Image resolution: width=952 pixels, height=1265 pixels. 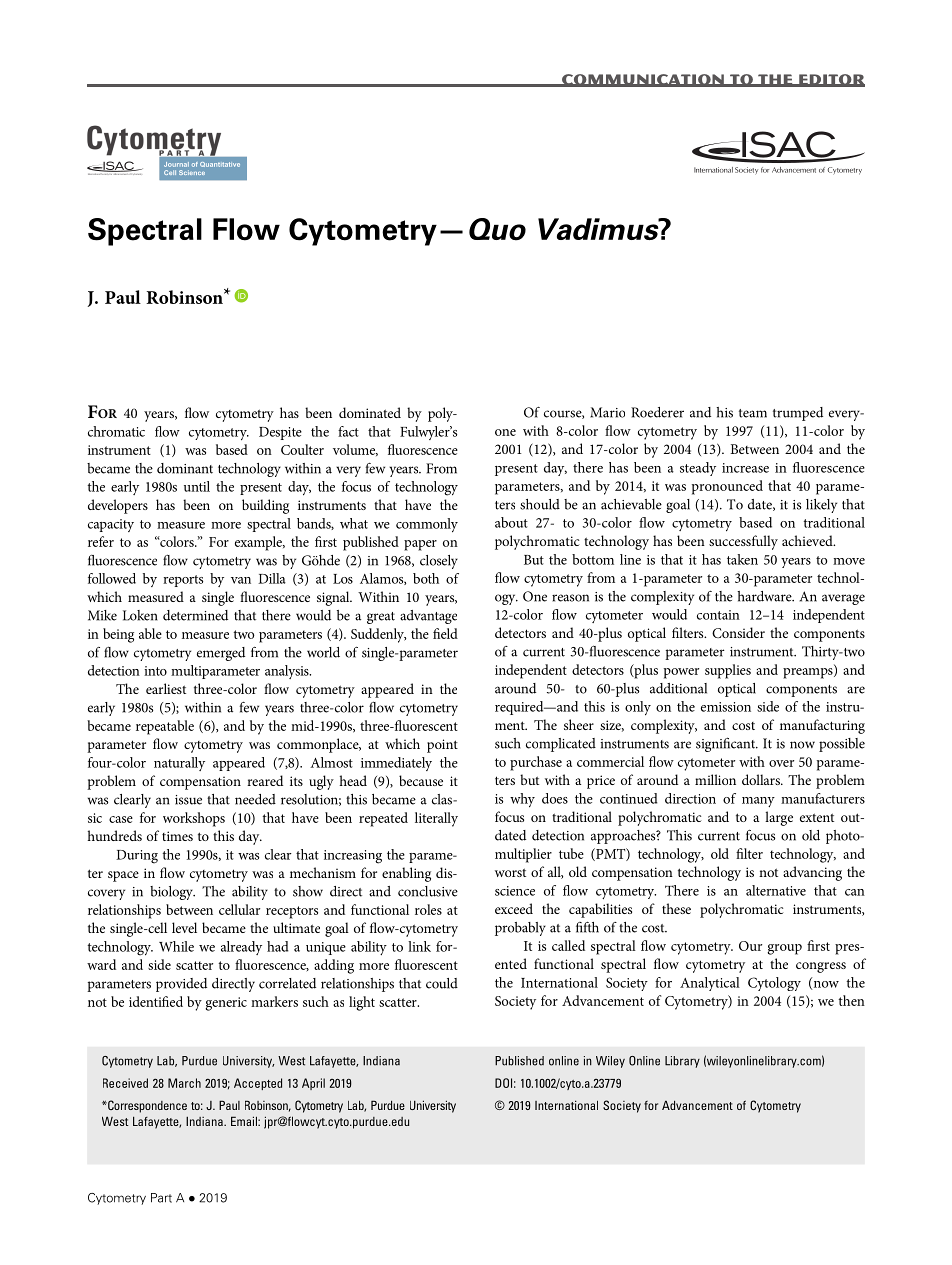 I want to click on why, so click(x=522, y=800).
